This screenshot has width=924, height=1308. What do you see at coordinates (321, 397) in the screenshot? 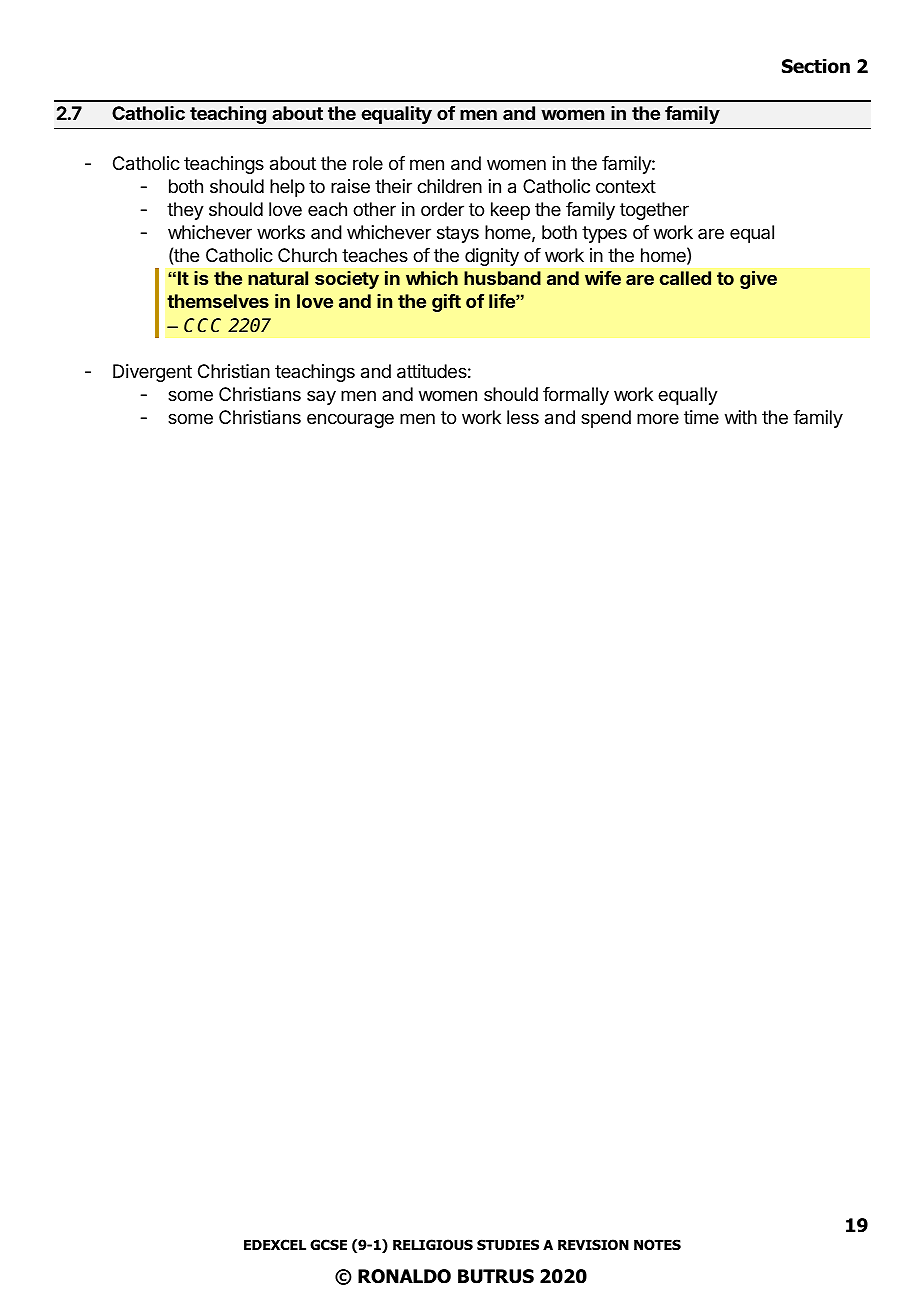
I see `say` at bounding box center [321, 397].
